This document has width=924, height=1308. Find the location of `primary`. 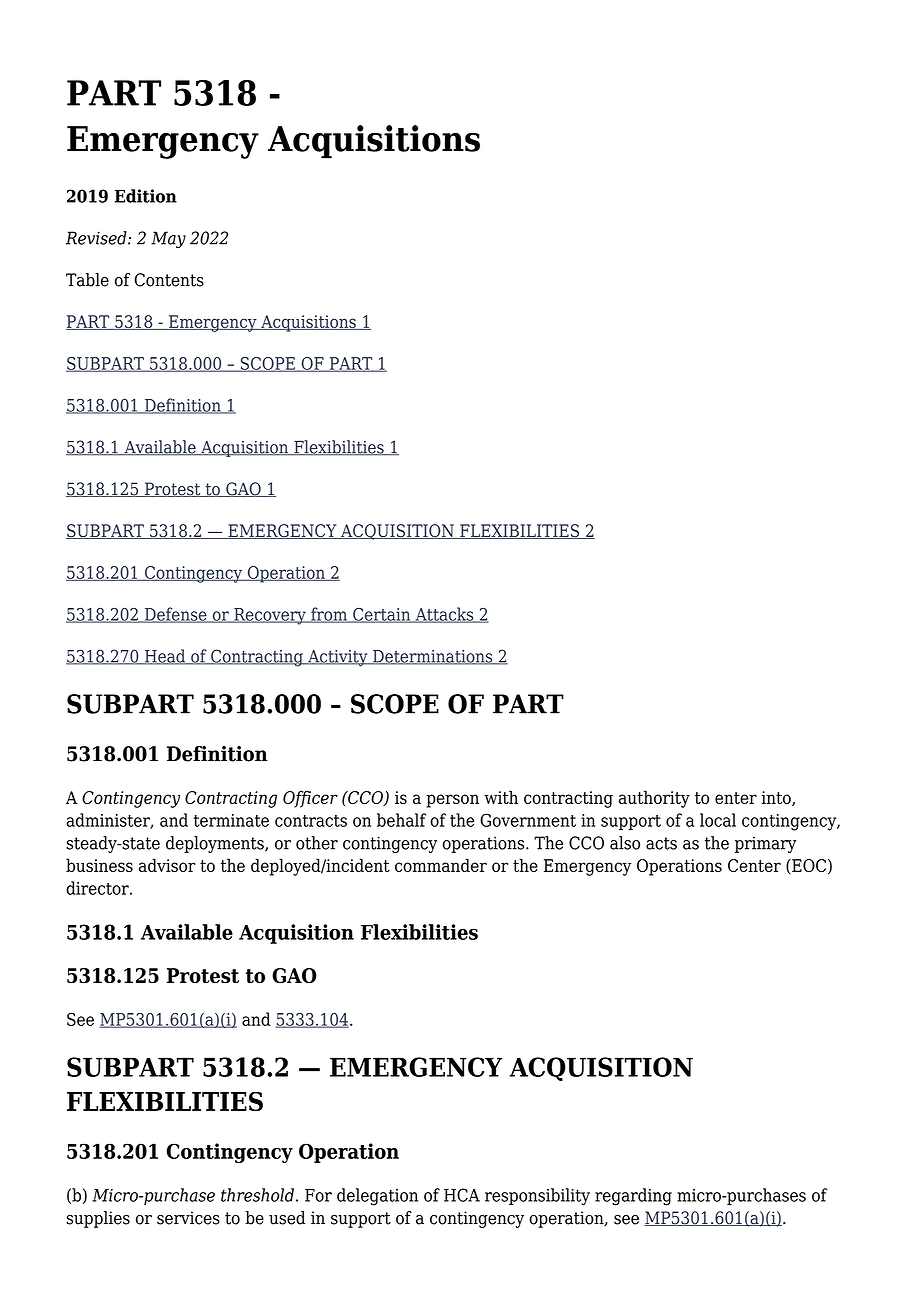

primary is located at coordinates (765, 844).
